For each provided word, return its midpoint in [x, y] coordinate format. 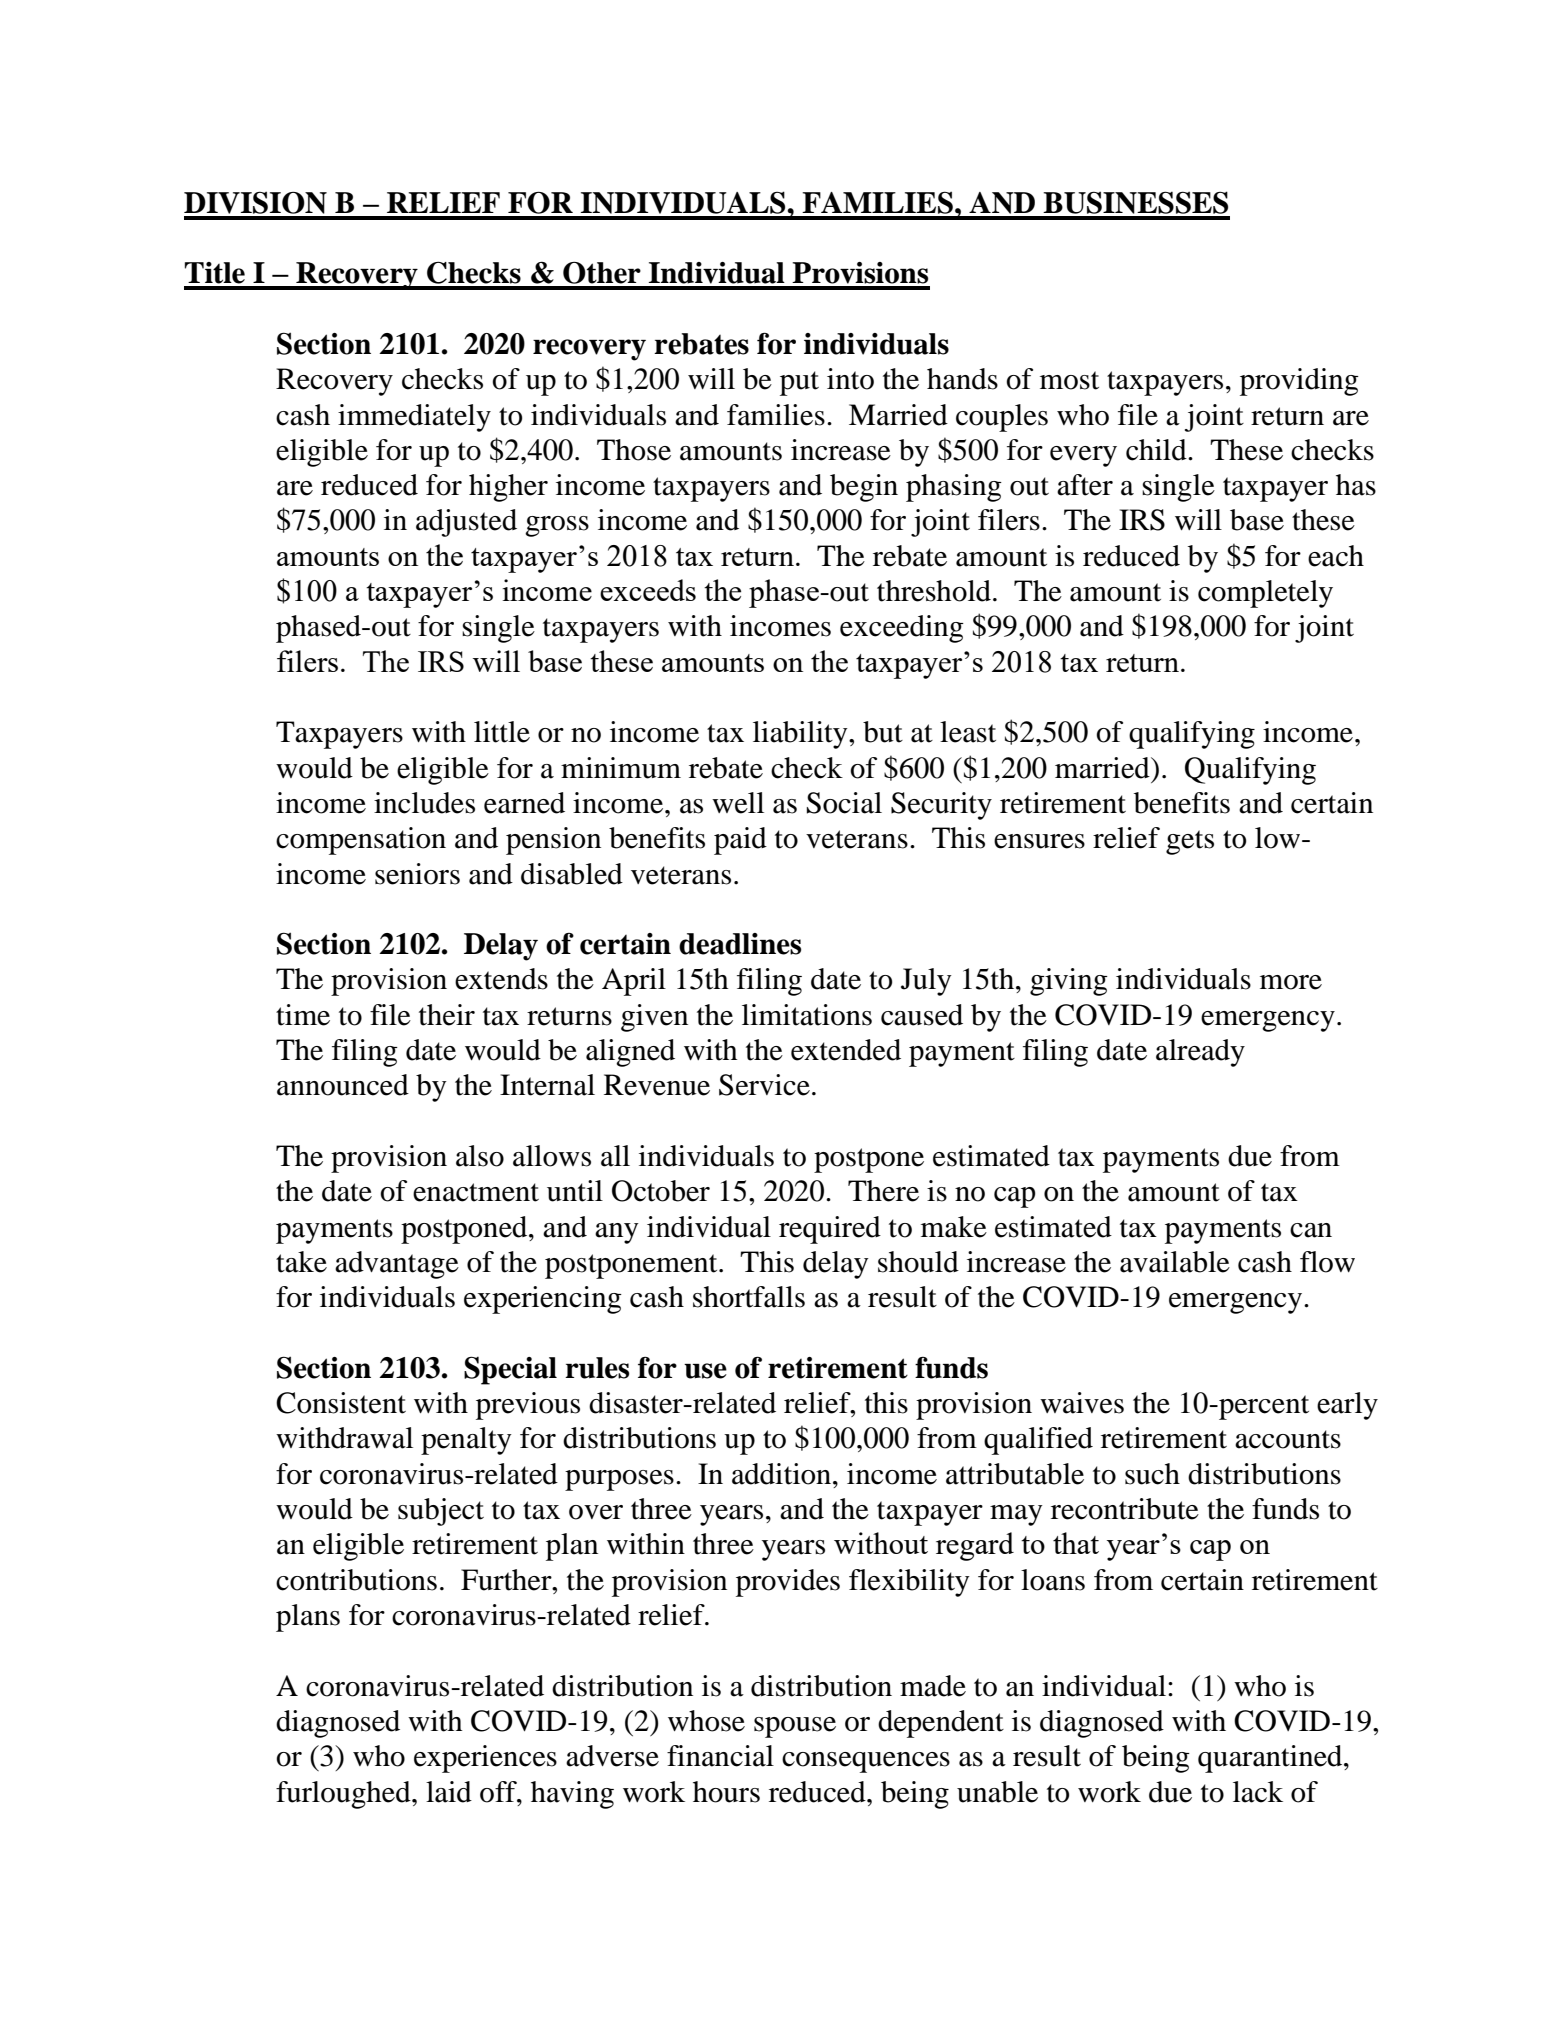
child [1157, 450]
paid [740, 841]
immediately [414, 418]
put [799, 383]
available [1175, 1262]
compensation [361, 841]
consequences [866, 1762]
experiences [485, 1759]
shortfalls [749, 1297]
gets [1190, 842]
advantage [397, 1265]
